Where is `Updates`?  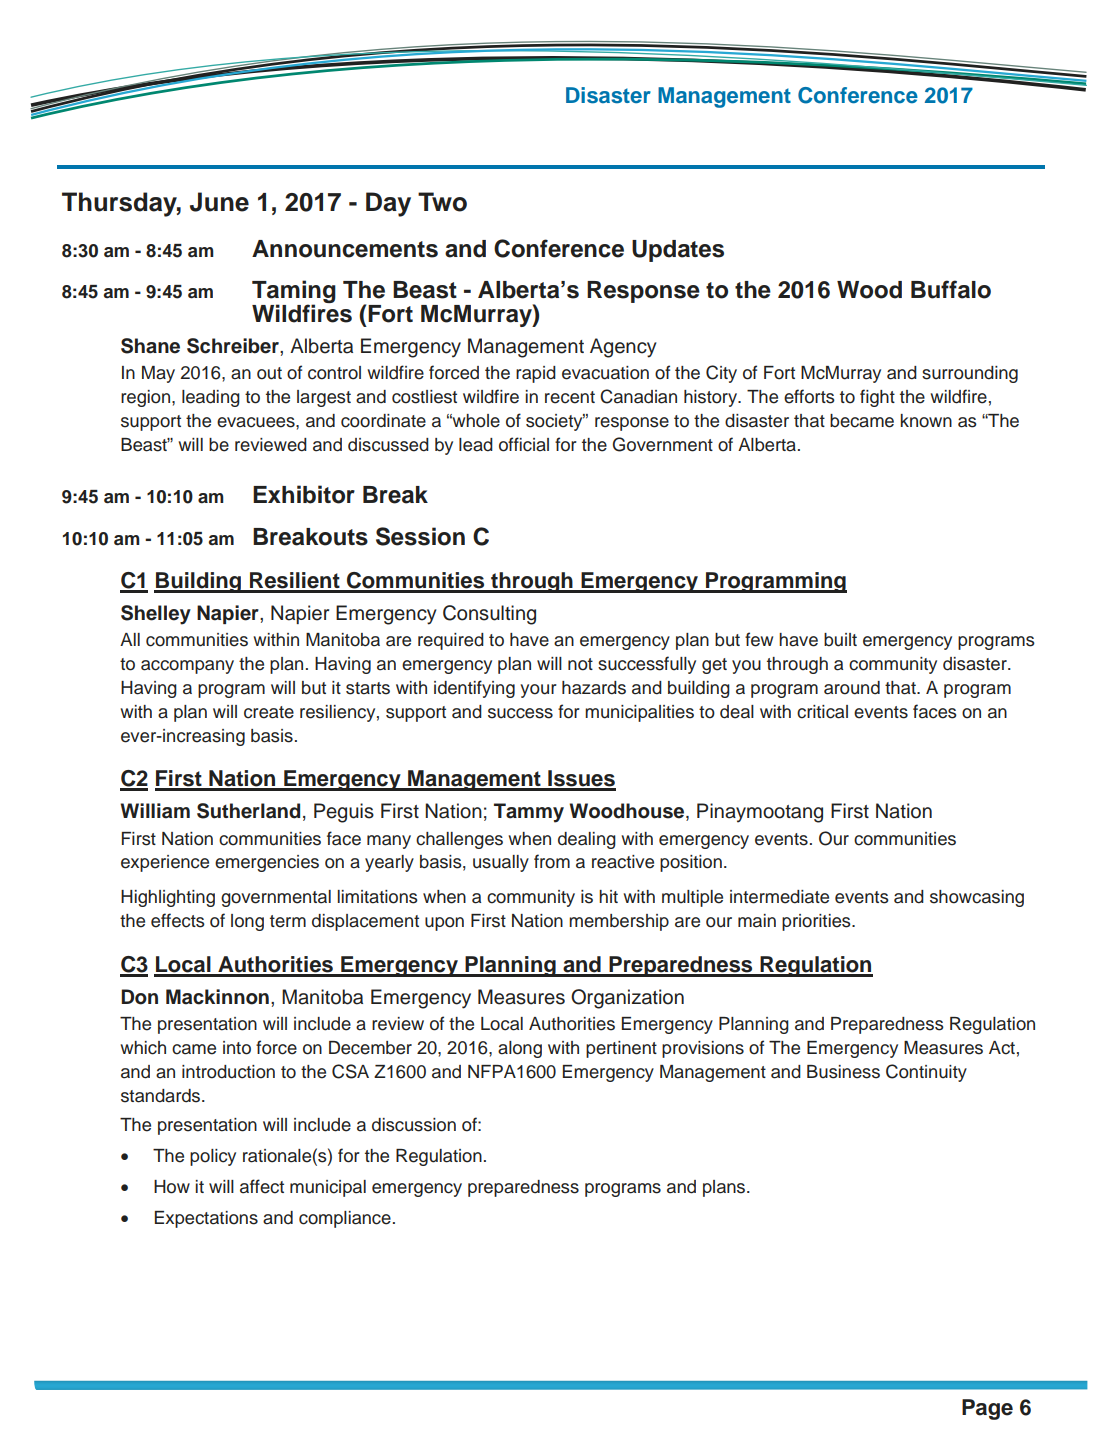
Updates is located at coordinates (678, 251).
